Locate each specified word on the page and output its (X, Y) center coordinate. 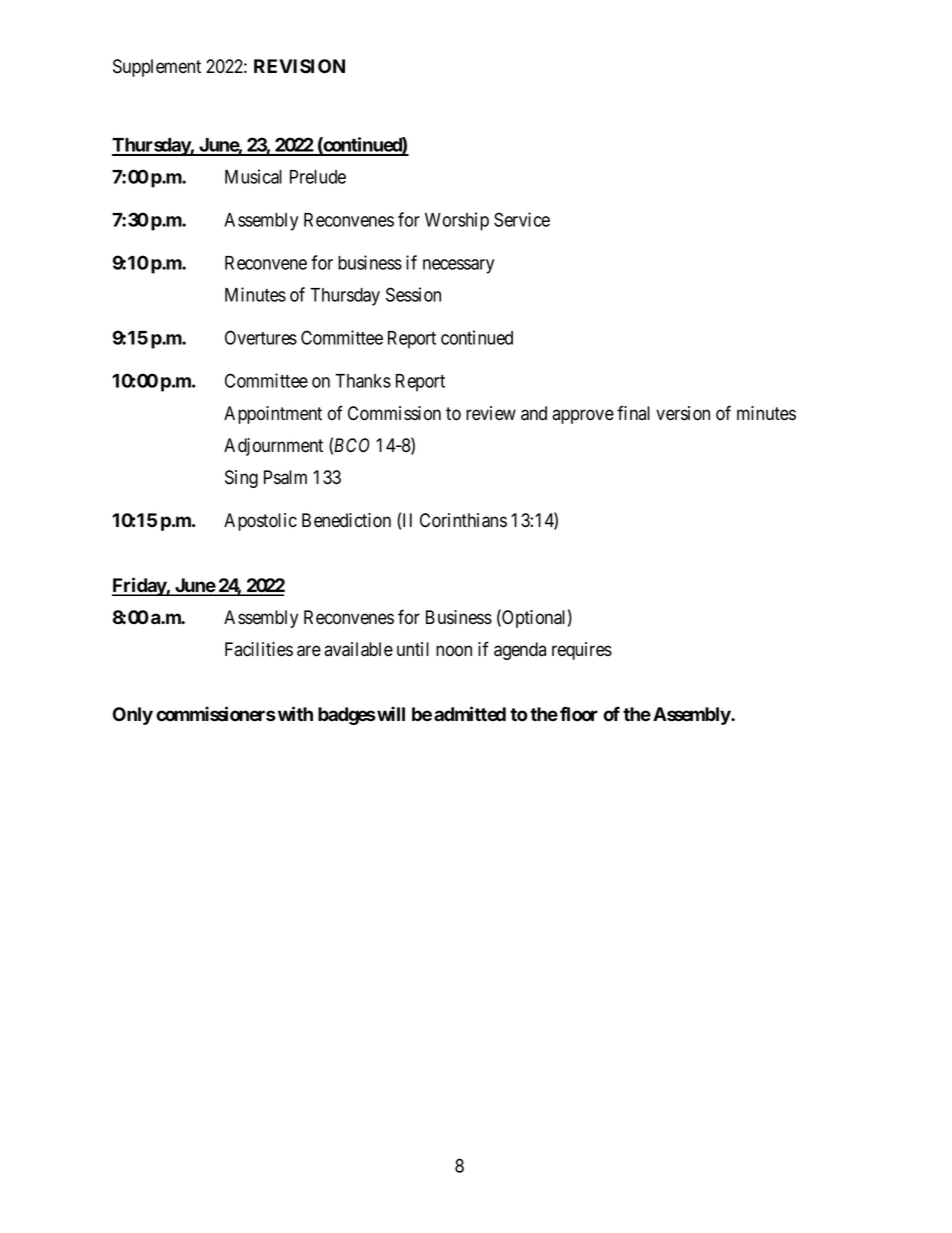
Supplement (157, 68)
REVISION (299, 66)
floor (579, 714)
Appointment (273, 415)
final (633, 413)
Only (133, 716)
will (390, 713)
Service (522, 219)
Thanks (363, 381)
